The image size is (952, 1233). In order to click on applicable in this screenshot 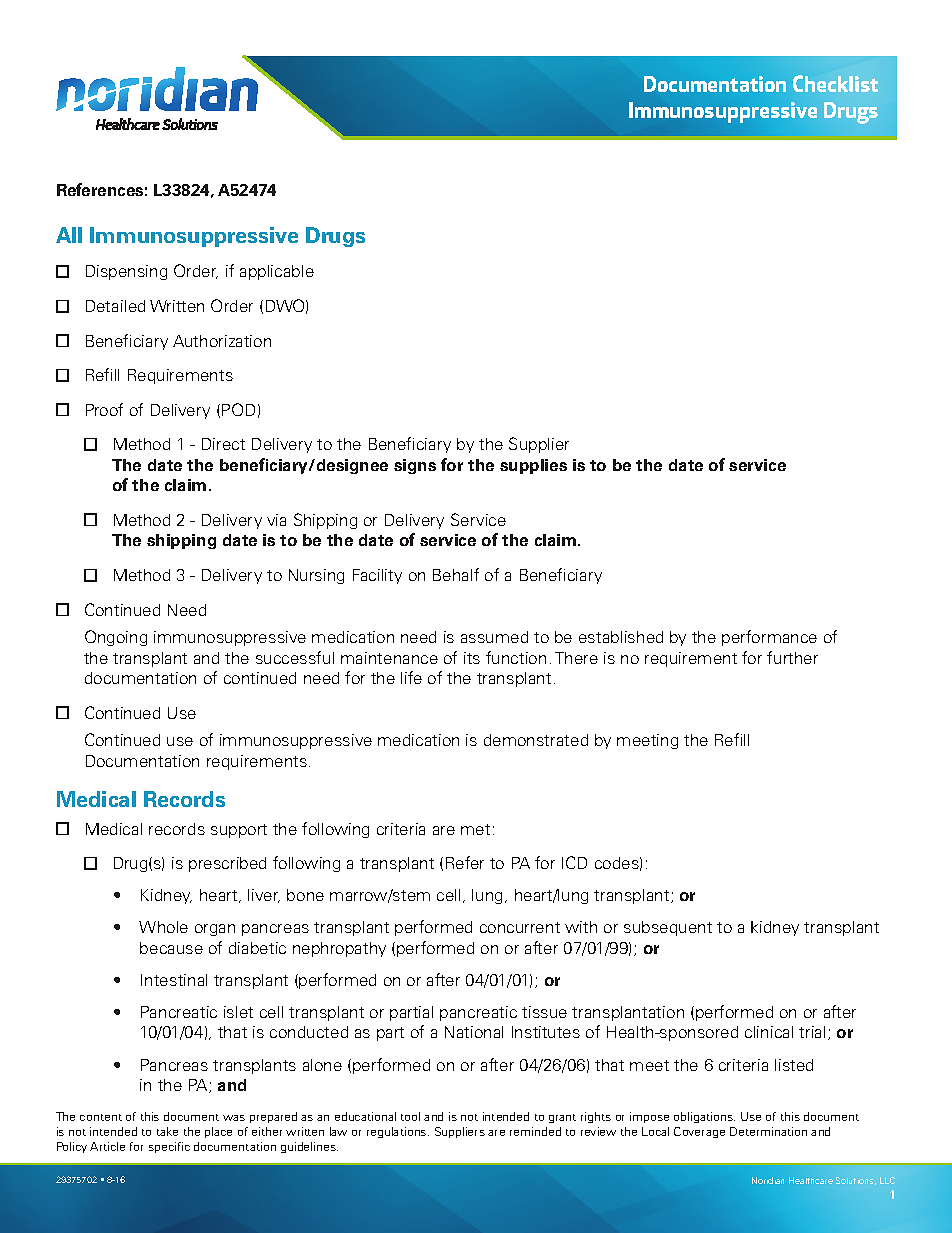, I will do `click(277, 272)`.
